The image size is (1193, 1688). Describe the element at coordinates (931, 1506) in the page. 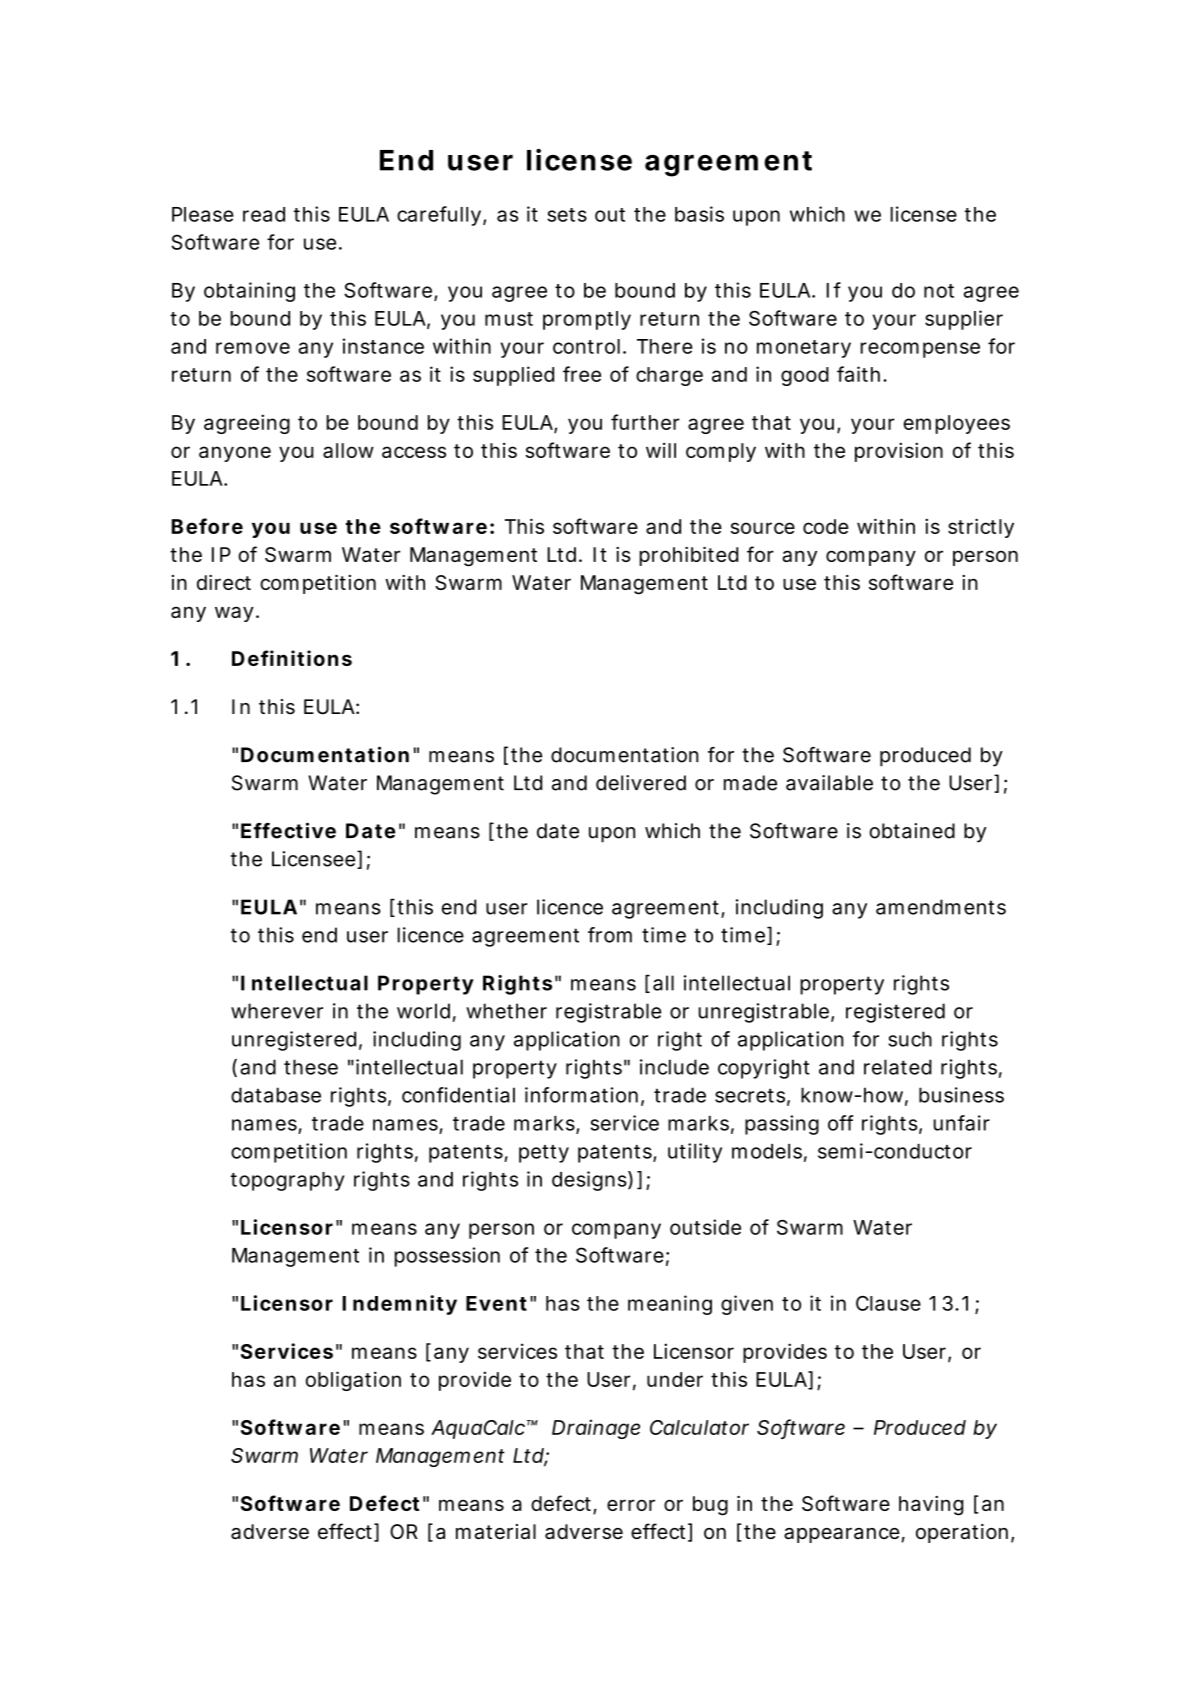

I see `having` at that location.
